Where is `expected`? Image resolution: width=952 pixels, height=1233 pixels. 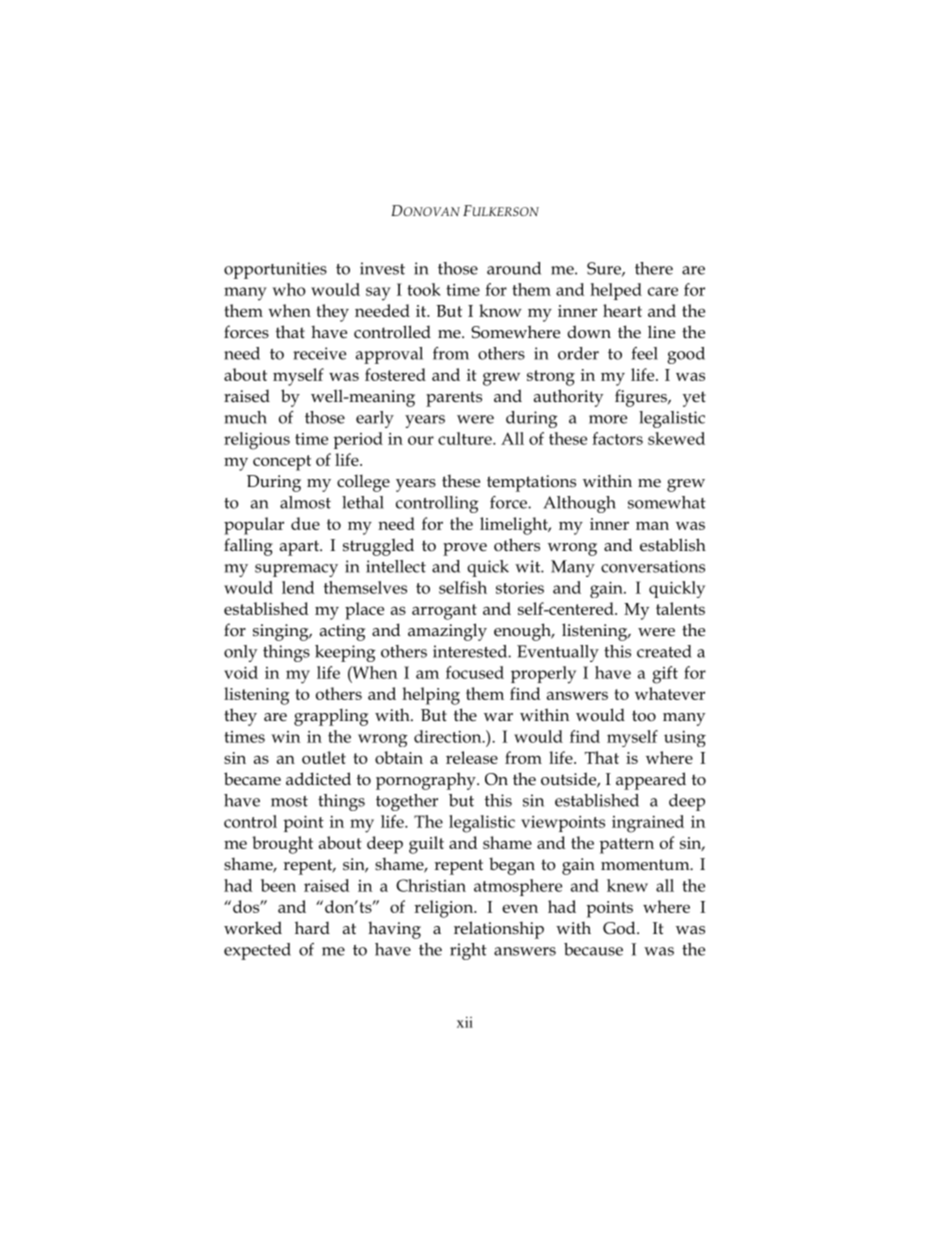 expected is located at coordinates (257, 951).
